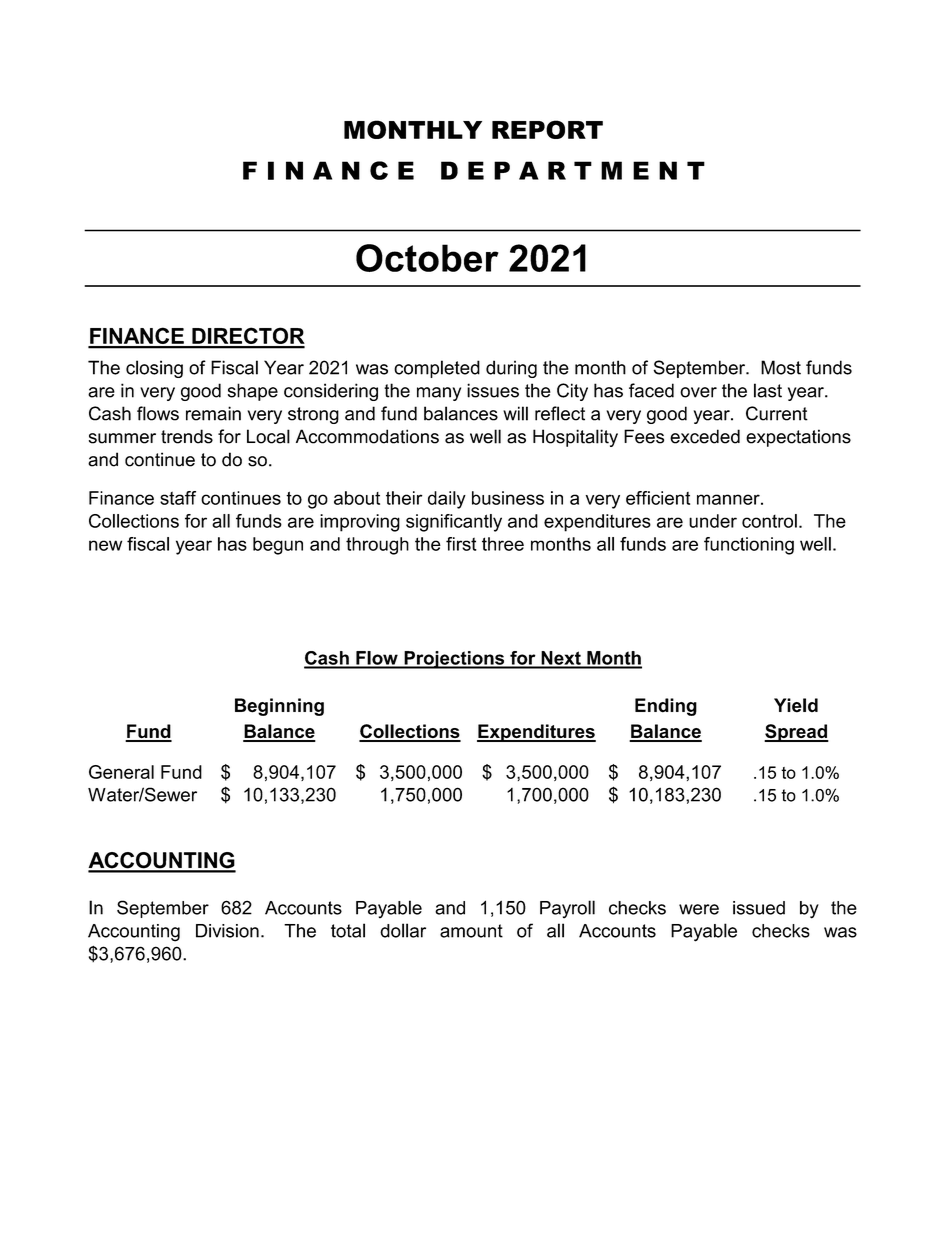 The image size is (952, 1233). Describe the element at coordinates (227, 931) in the image. I see `Division` at that location.
